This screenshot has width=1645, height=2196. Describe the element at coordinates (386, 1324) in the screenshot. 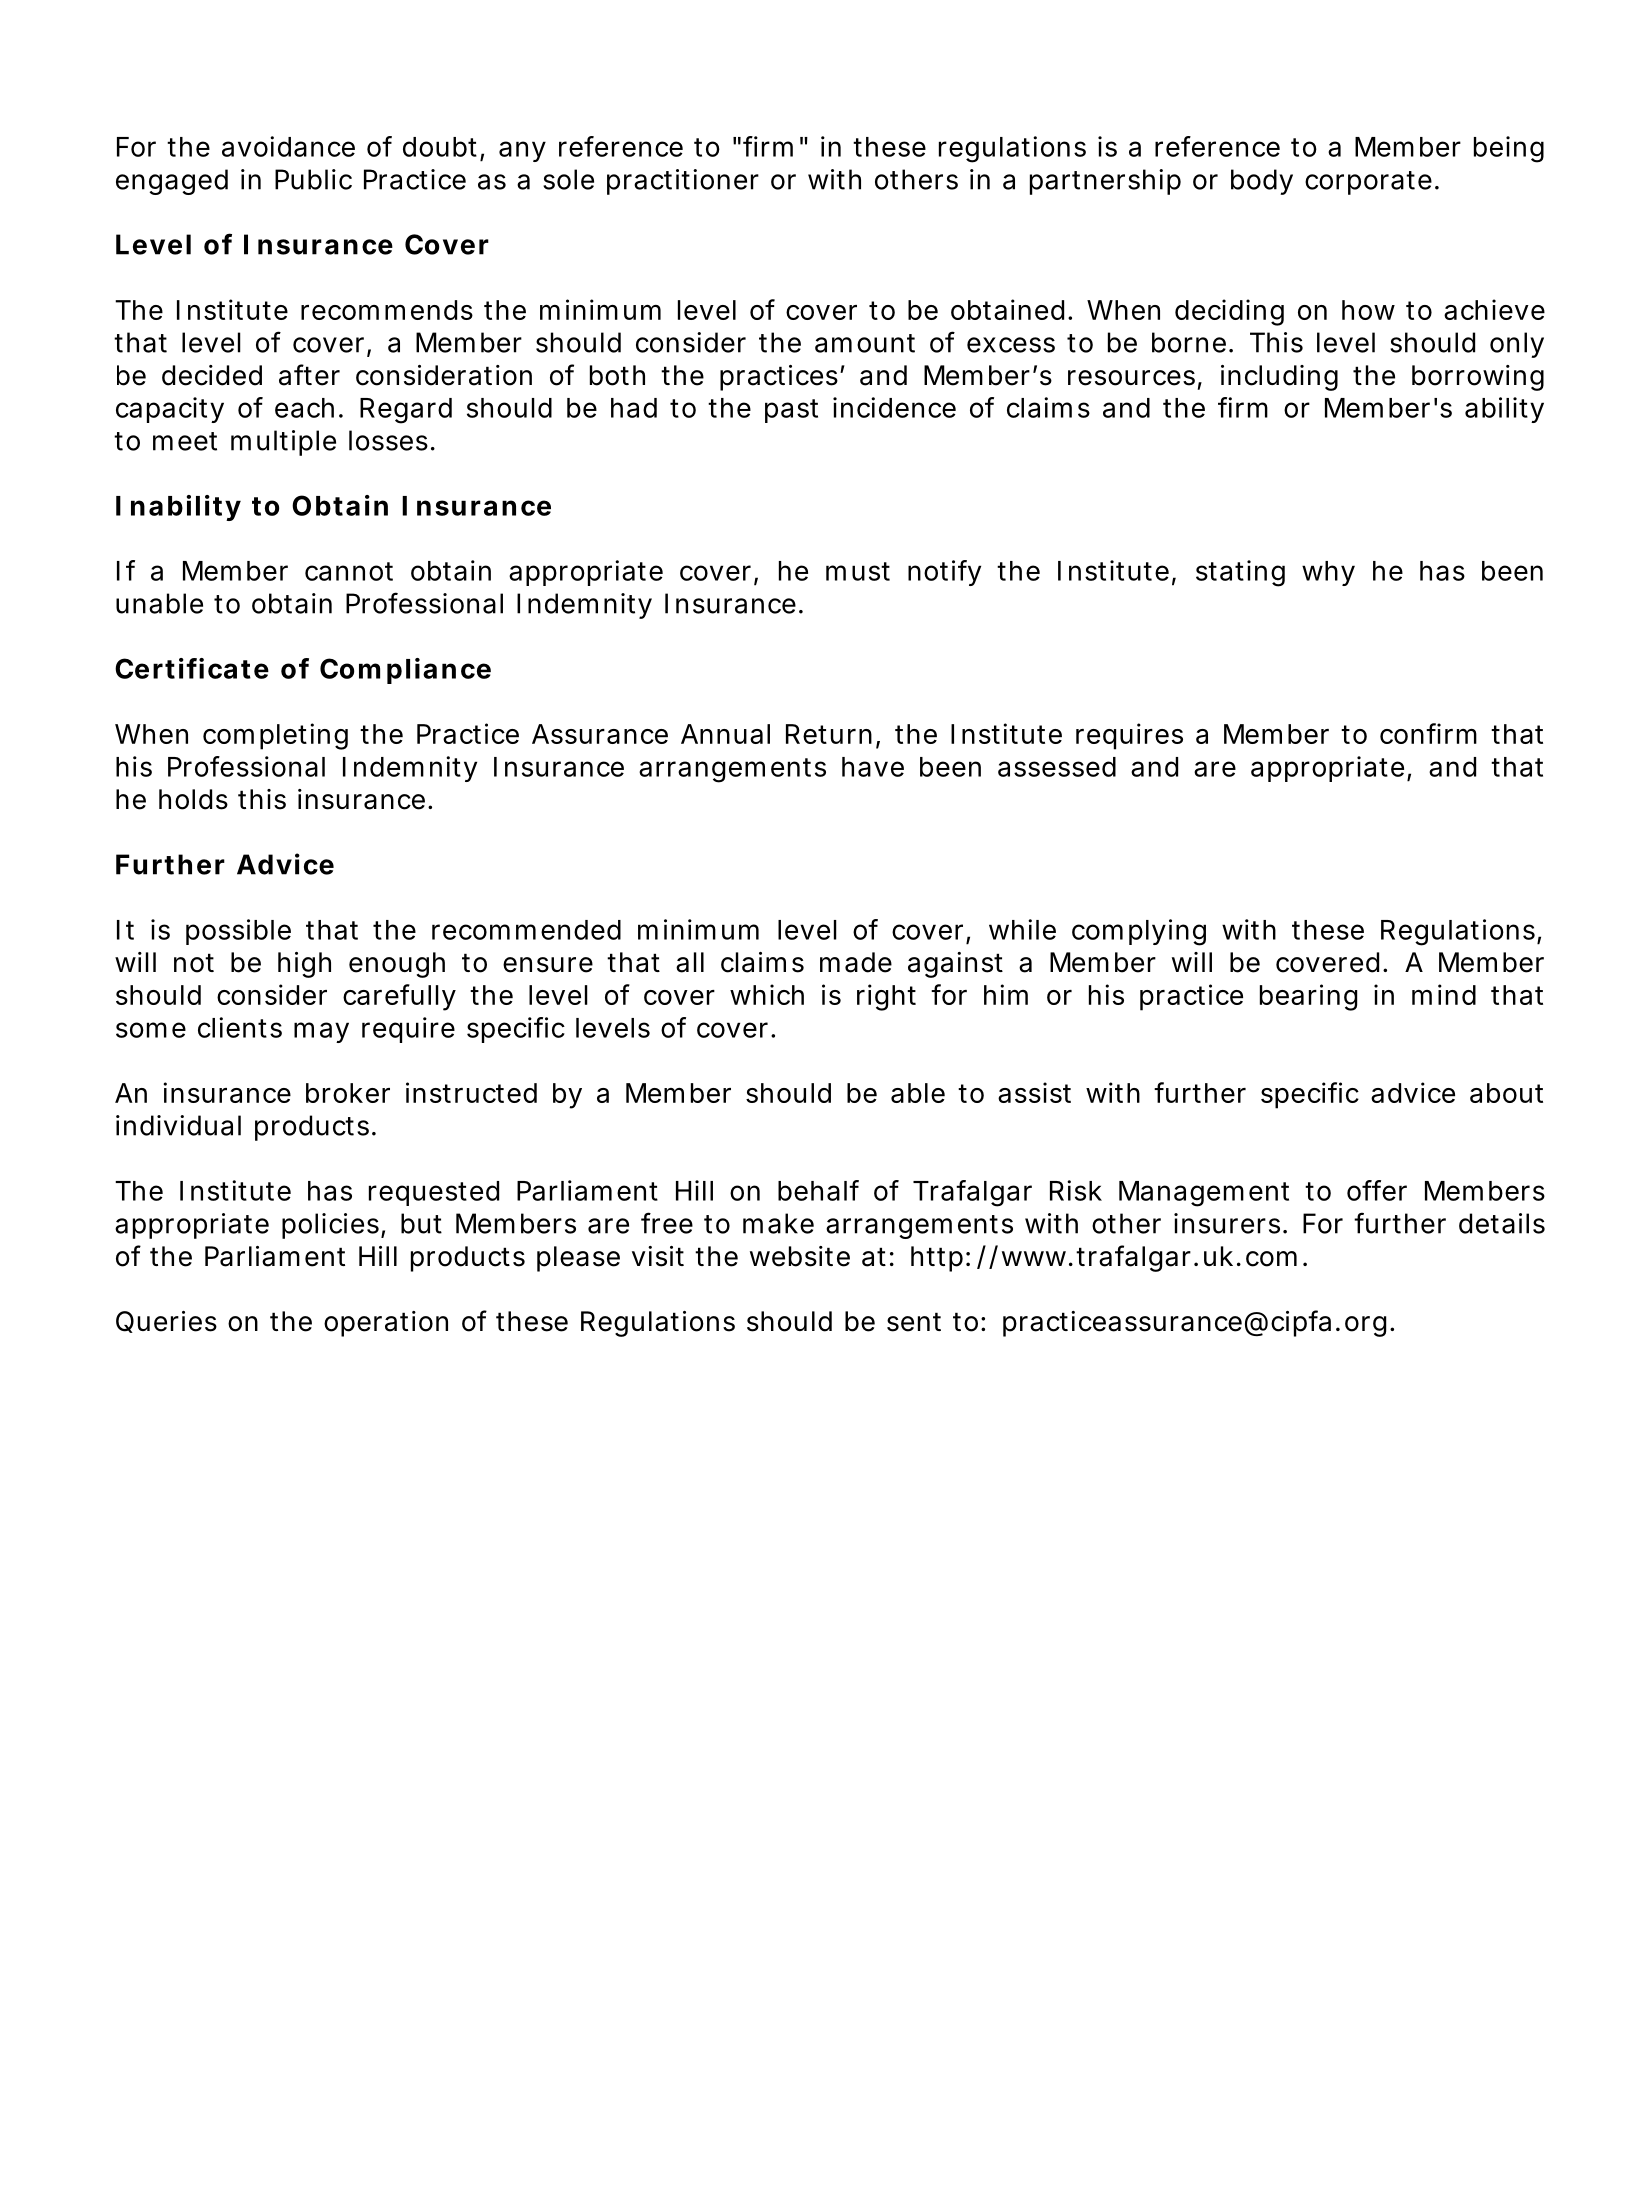

I see `operation` at that location.
